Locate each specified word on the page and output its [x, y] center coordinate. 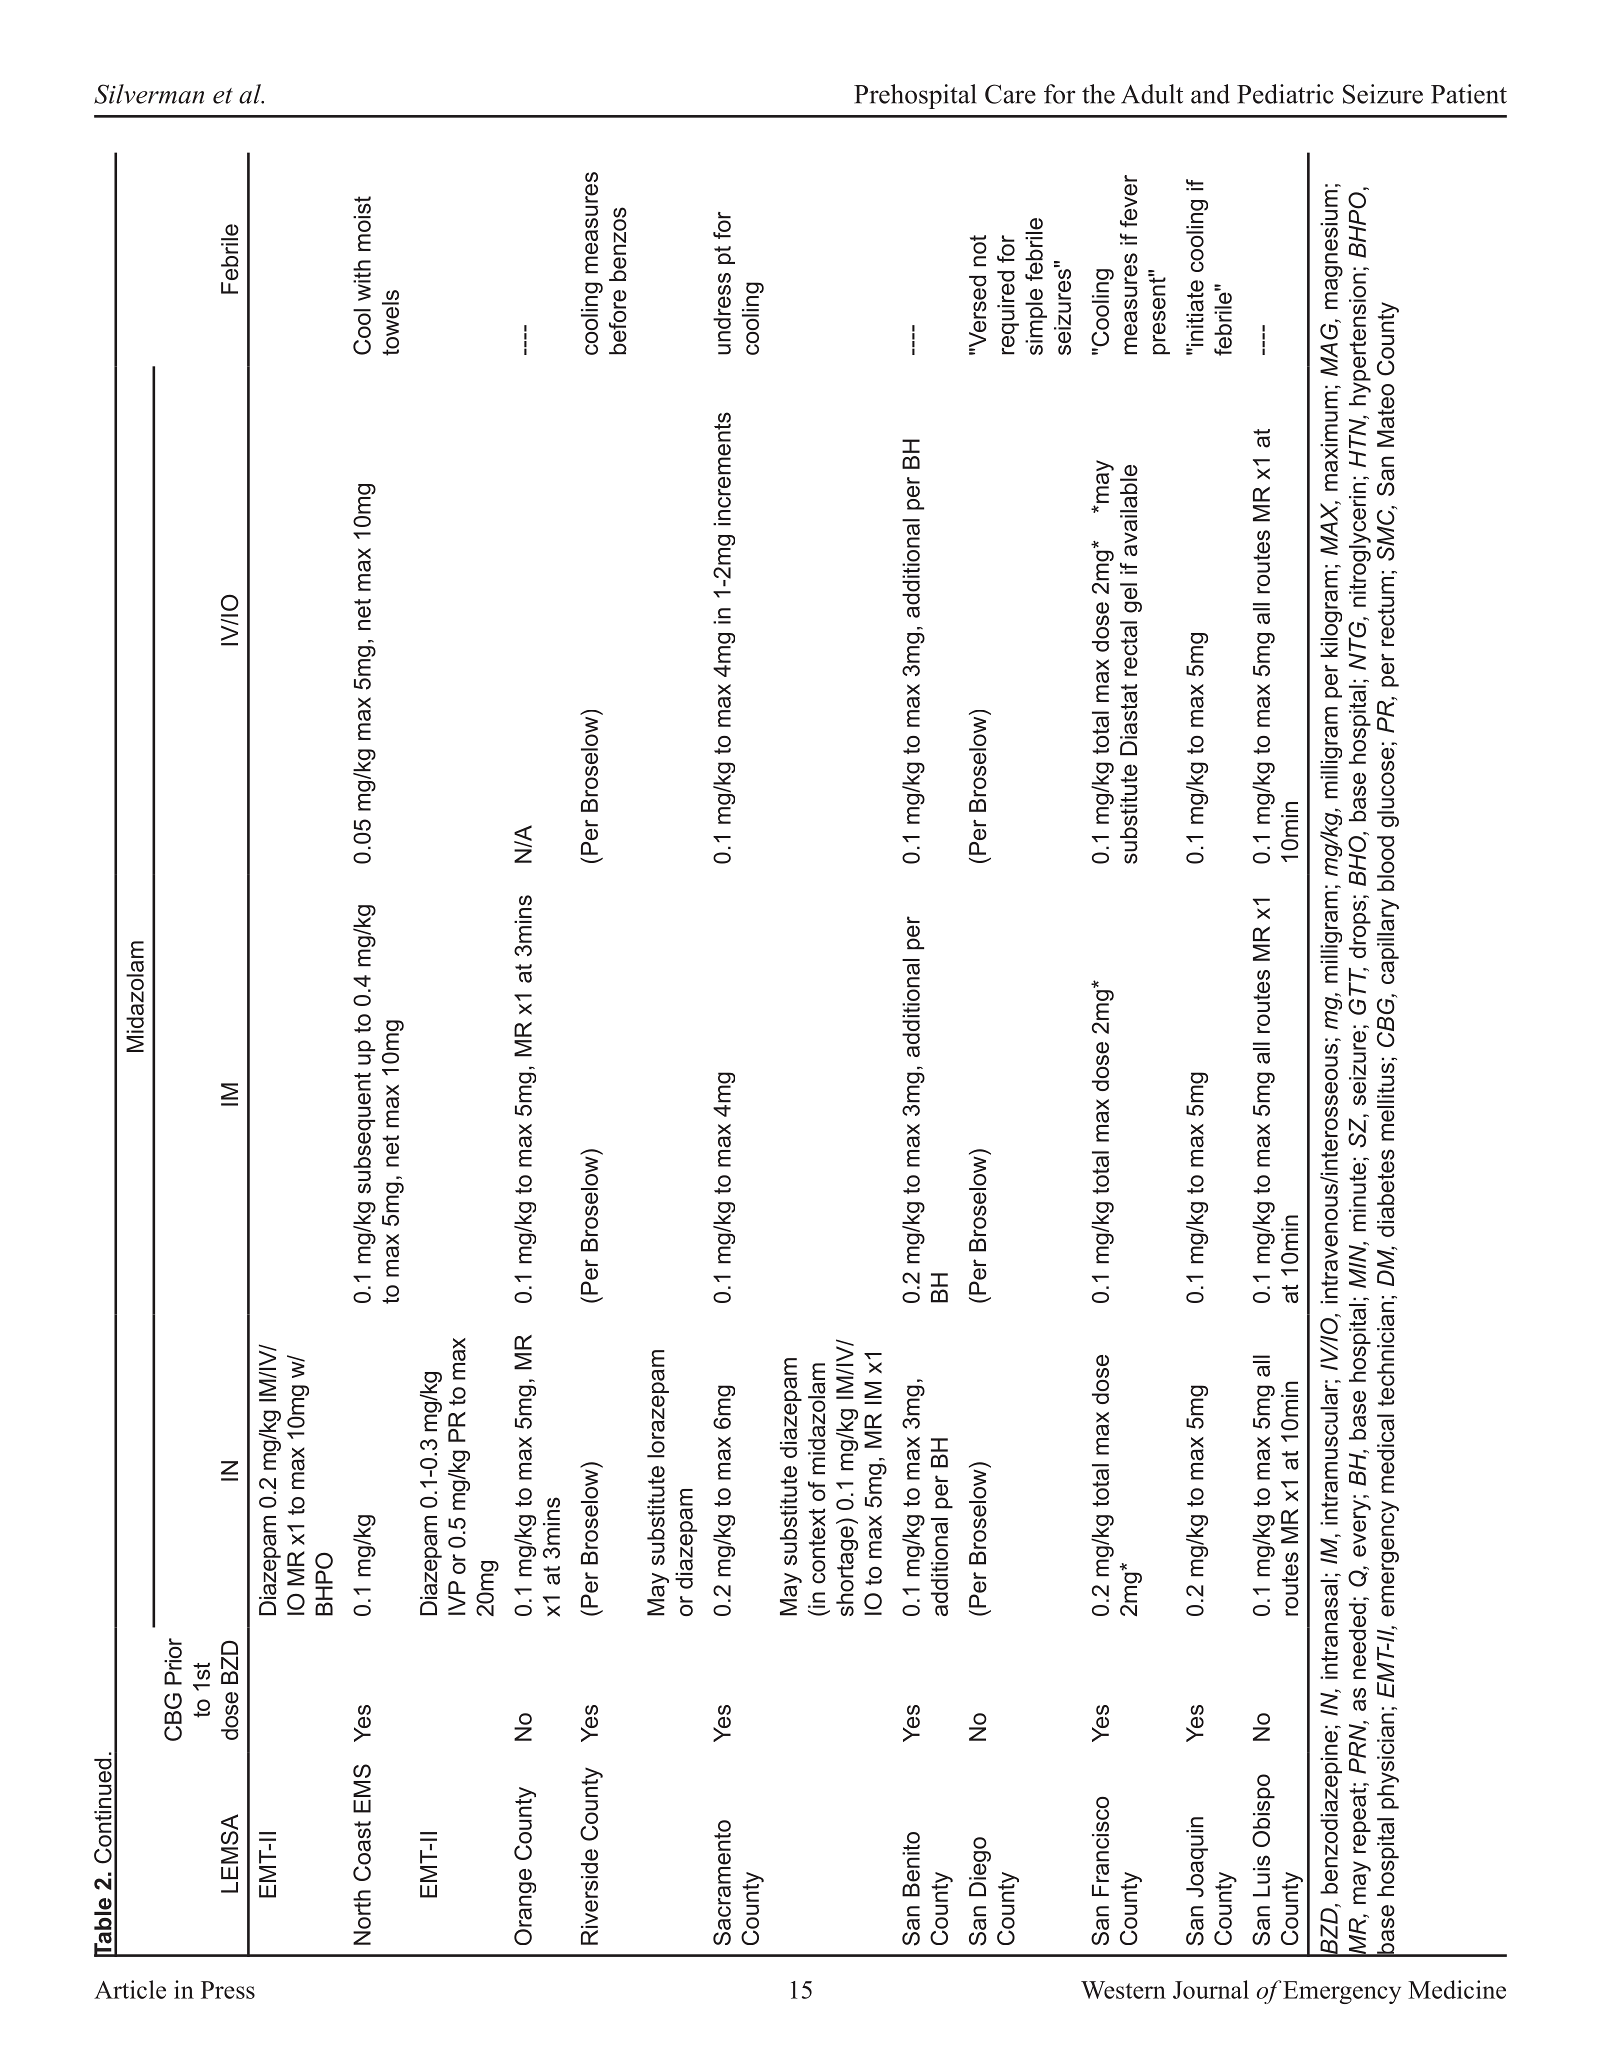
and [1210, 94]
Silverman [149, 94]
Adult [1152, 94]
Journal [1211, 1989]
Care [1010, 94]
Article [130, 1989]
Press [228, 1990]
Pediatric [1285, 94]
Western [1123, 1990]
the [1098, 94]
